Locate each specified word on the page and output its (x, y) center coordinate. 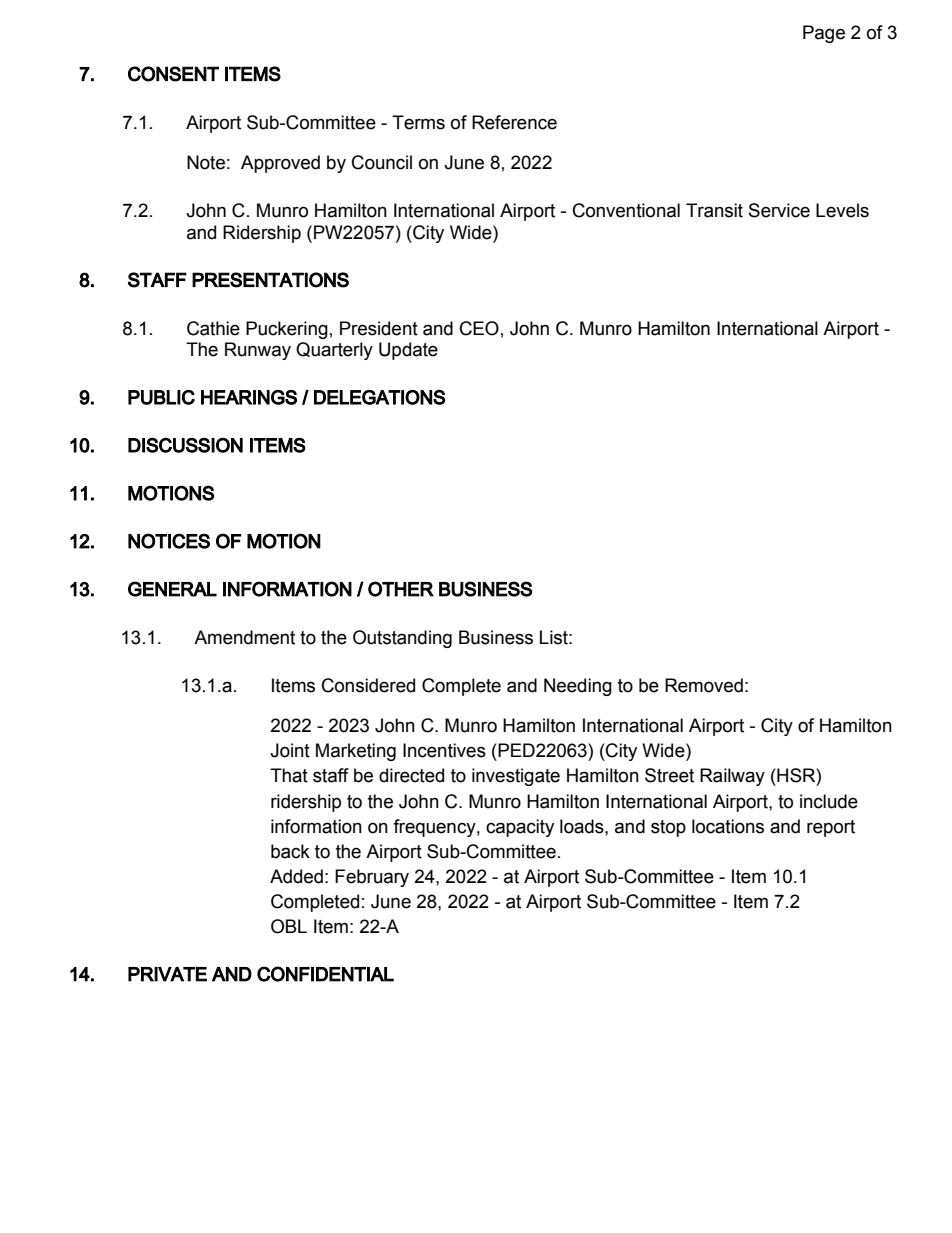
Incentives (444, 750)
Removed (704, 685)
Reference (514, 122)
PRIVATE (167, 974)
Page (824, 34)
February (372, 878)
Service (779, 210)
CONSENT (173, 74)
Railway (732, 777)
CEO (479, 328)
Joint (290, 750)
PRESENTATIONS (270, 280)
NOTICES (169, 541)
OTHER (401, 589)
